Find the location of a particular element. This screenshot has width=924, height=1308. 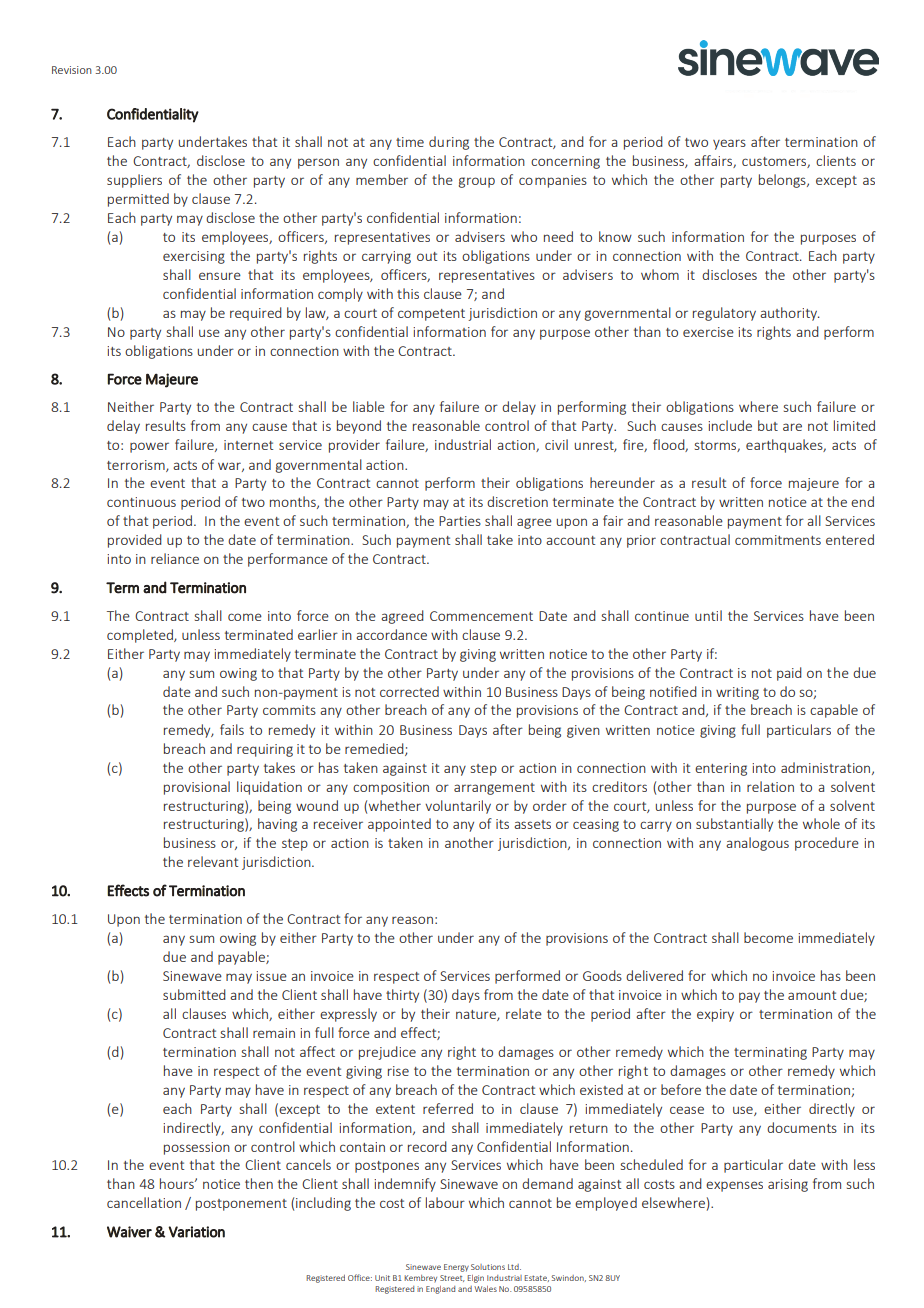

reliance is located at coordinates (175, 558).
